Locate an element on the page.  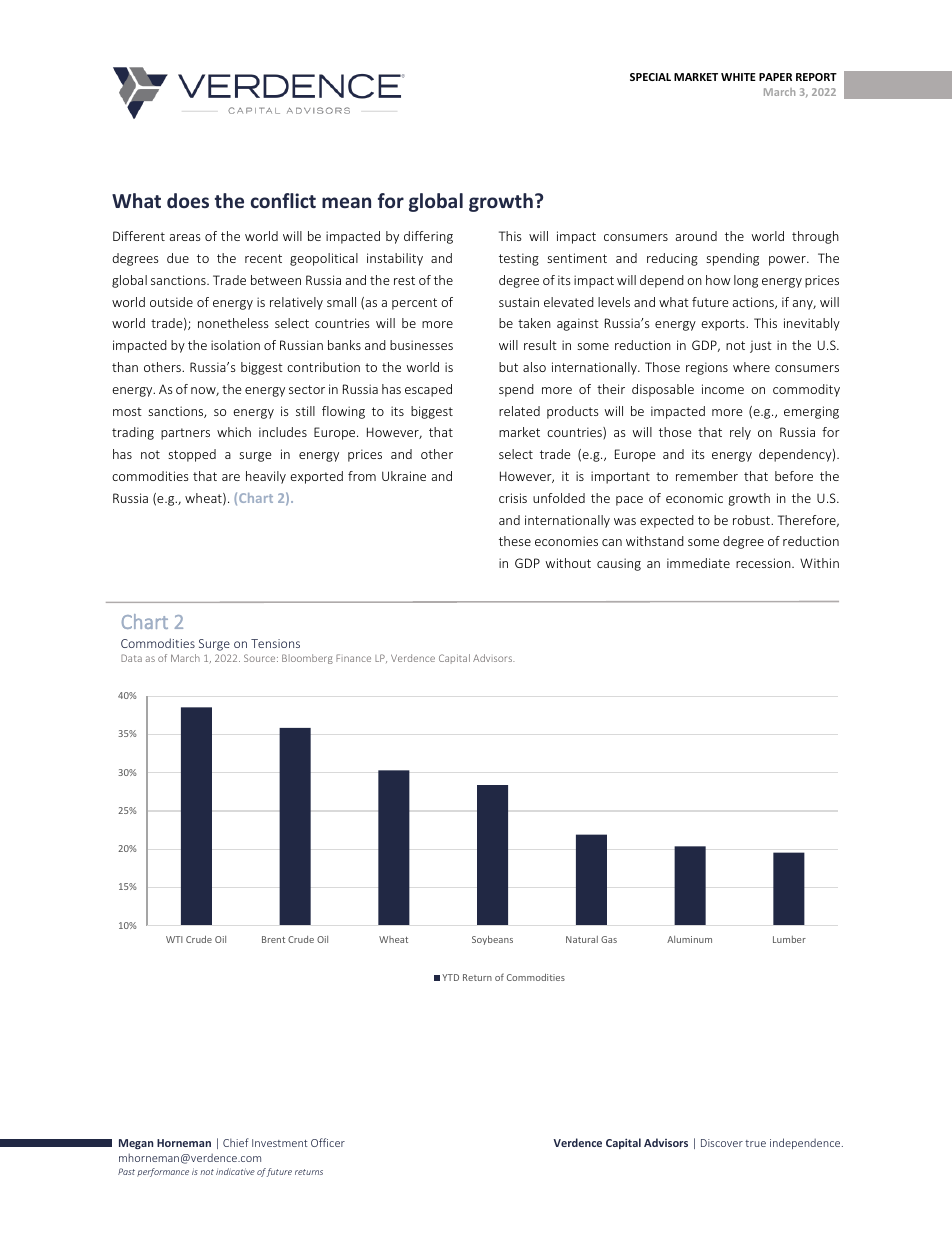
does is located at coordinates (188, 200).
